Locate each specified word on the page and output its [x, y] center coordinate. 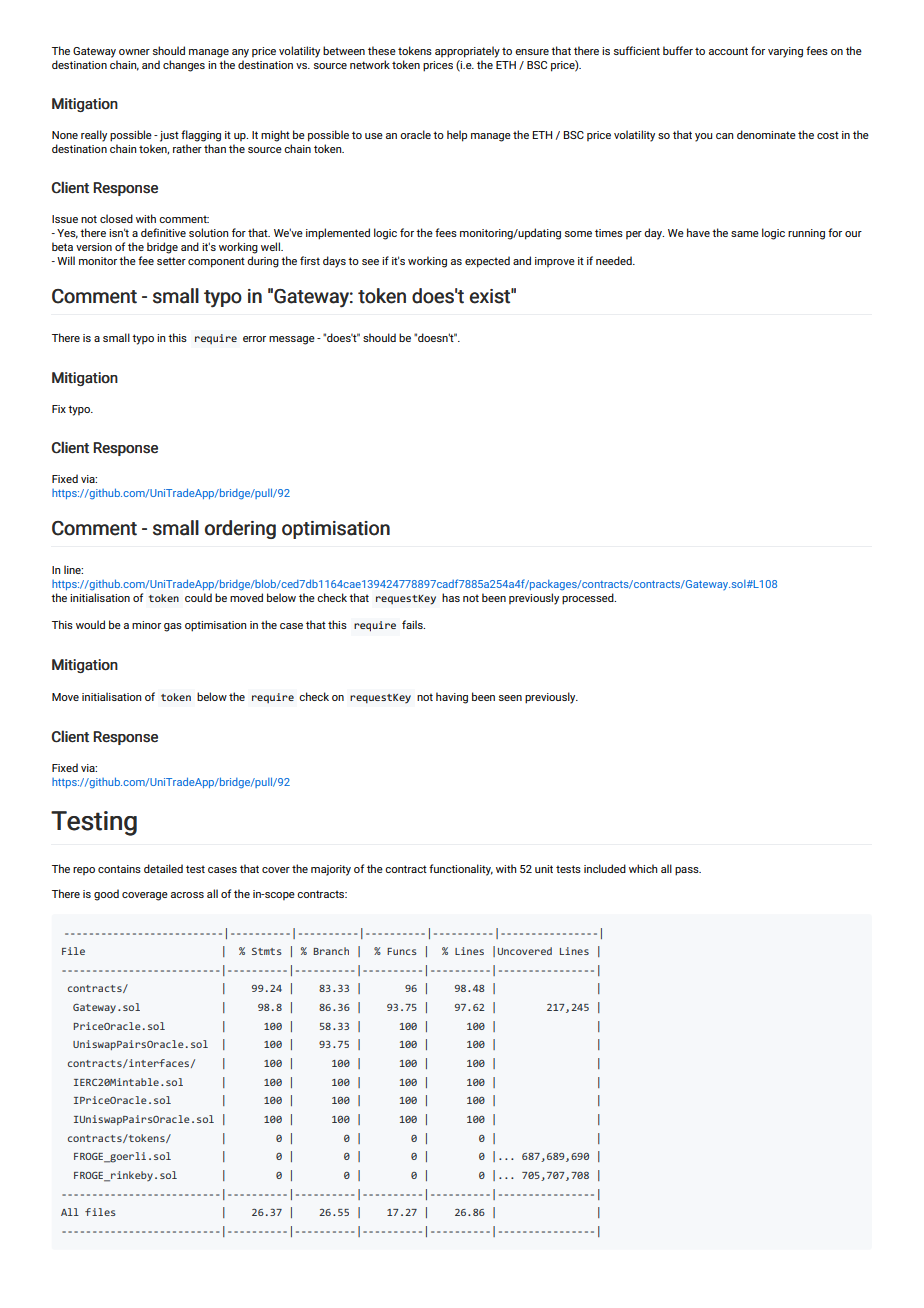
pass [688, 871]
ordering [240, 529]
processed [589, 599]
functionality [461, 870]
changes [184, 66]
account [728, 51]
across [187, 895]
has [451, 597]
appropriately [467, 52]
